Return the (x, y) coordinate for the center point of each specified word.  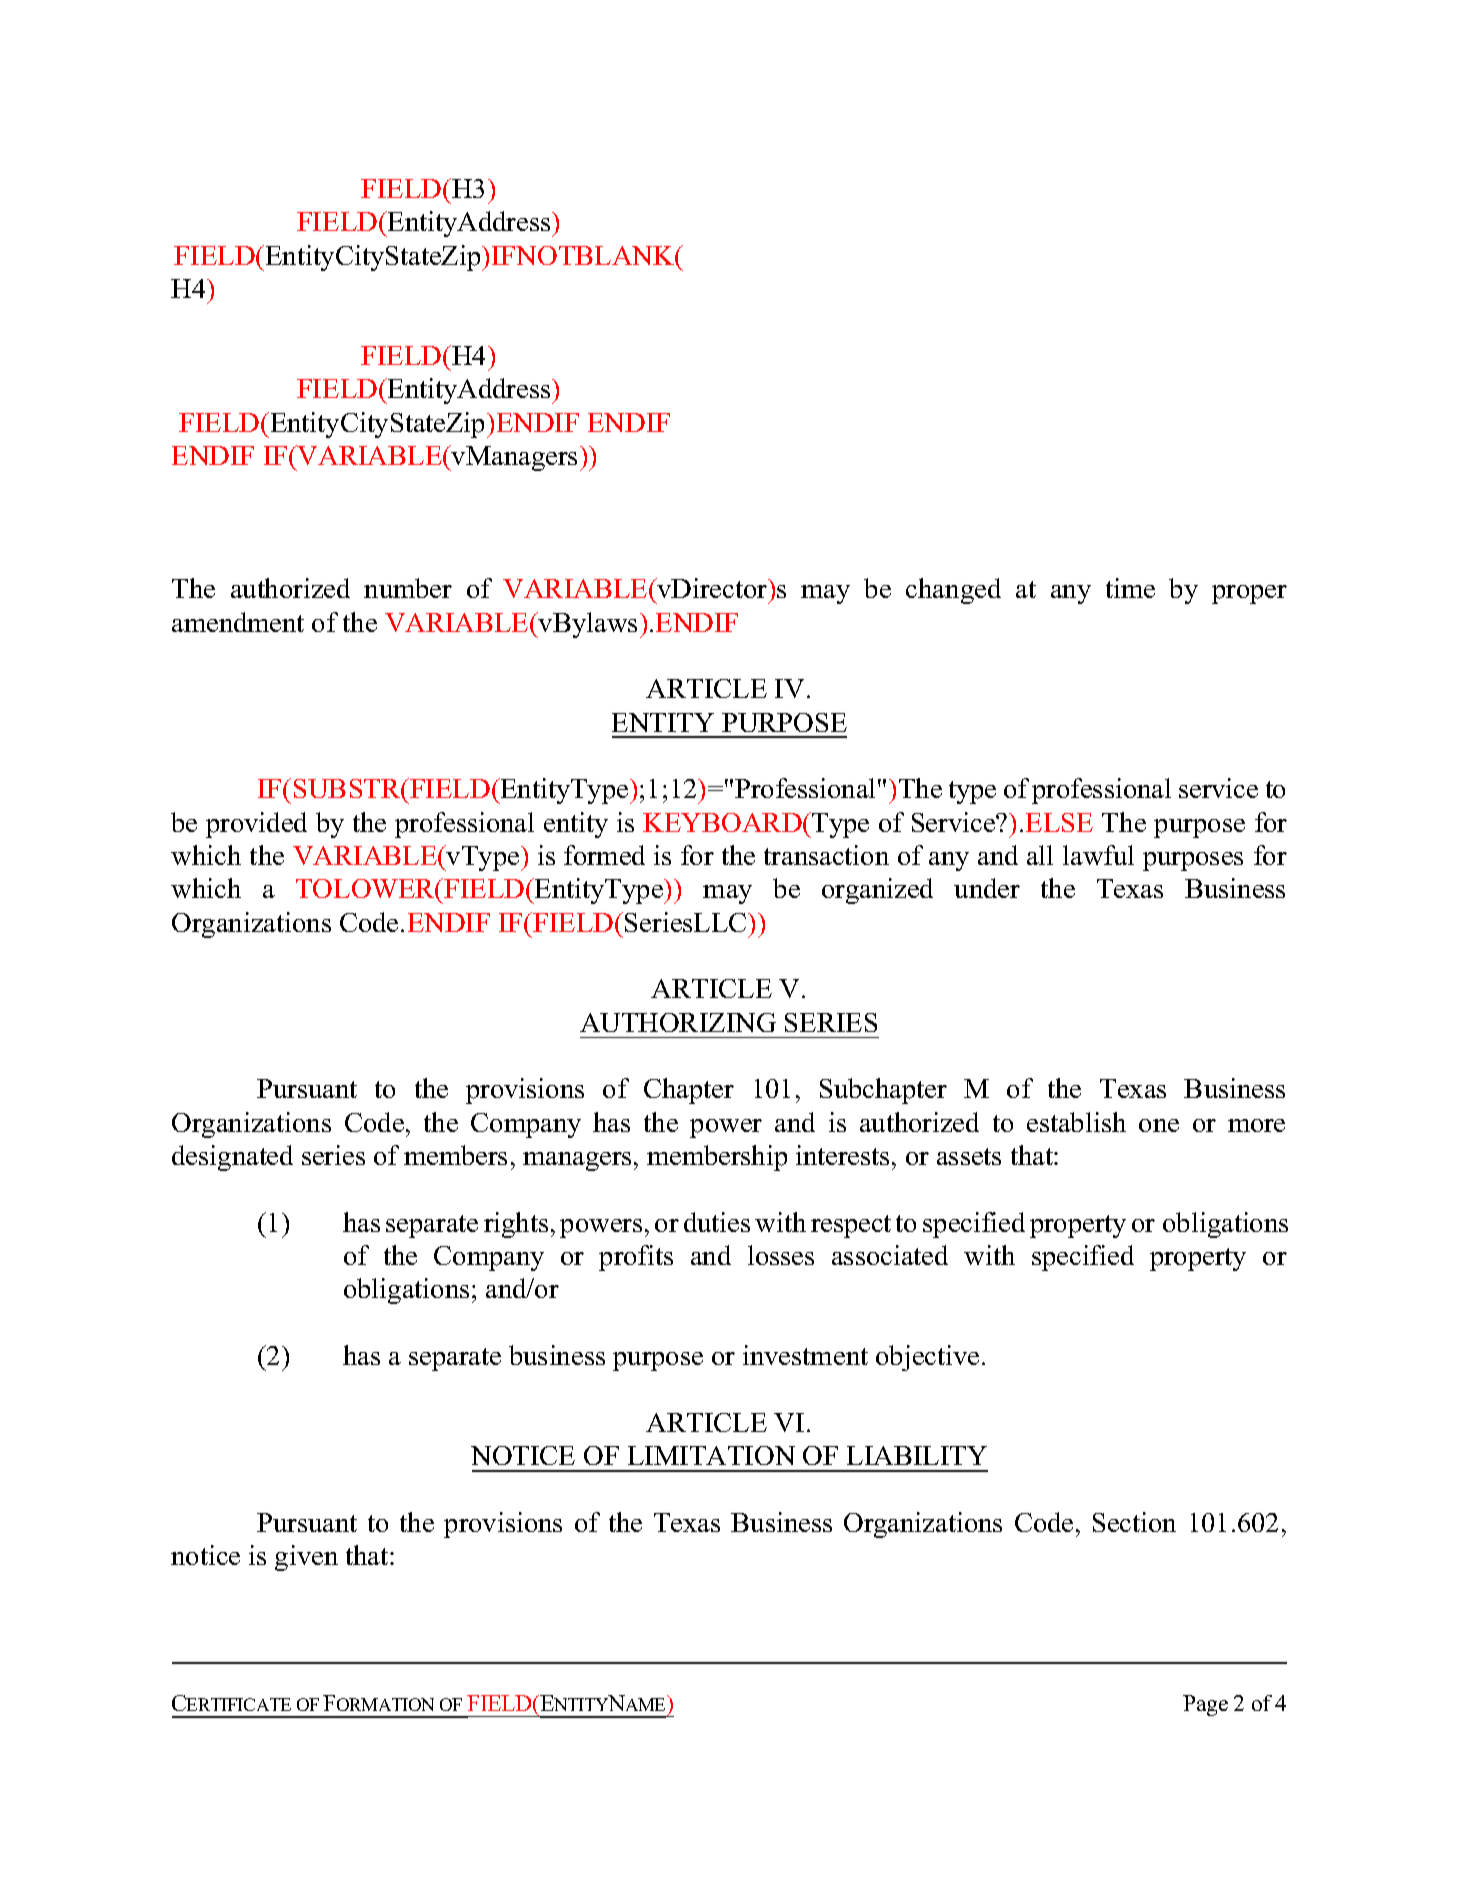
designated (232, 1158)
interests (842, 1155)
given (306, 1558)
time (1130, 588)
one (1159, 1125)
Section (1134, 1522)
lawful (1098, 855)
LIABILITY (917, 1455)
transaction (826, 855)
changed (953, 591)
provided (256, 825)
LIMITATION (711, 1455)
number (408, 588)
